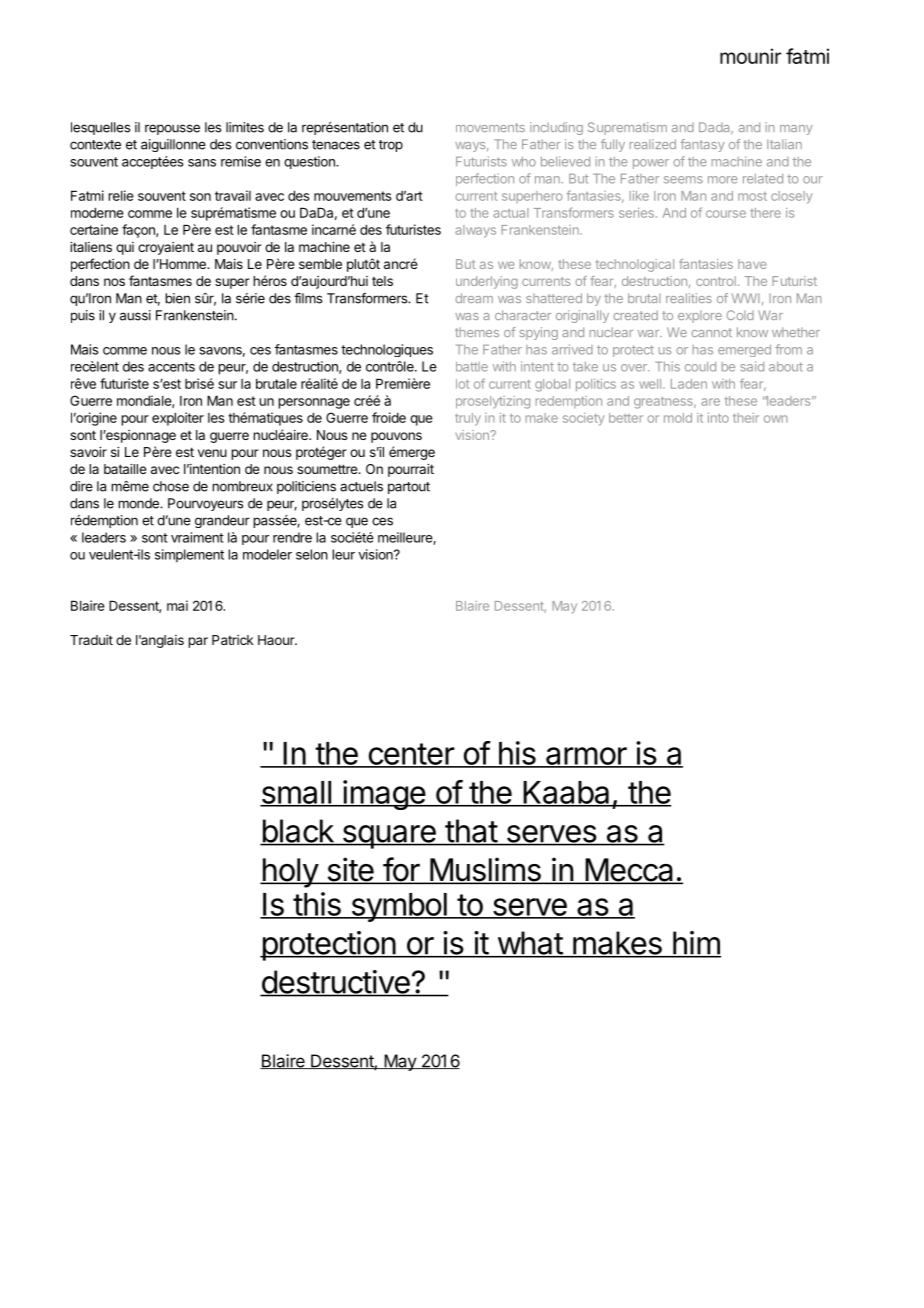 The height and width of the screenshot is (1308, 924). What do you see at coordinates (233, 640) in the screenshot?
I see `Patrick` at bounding box center [233, 640].
